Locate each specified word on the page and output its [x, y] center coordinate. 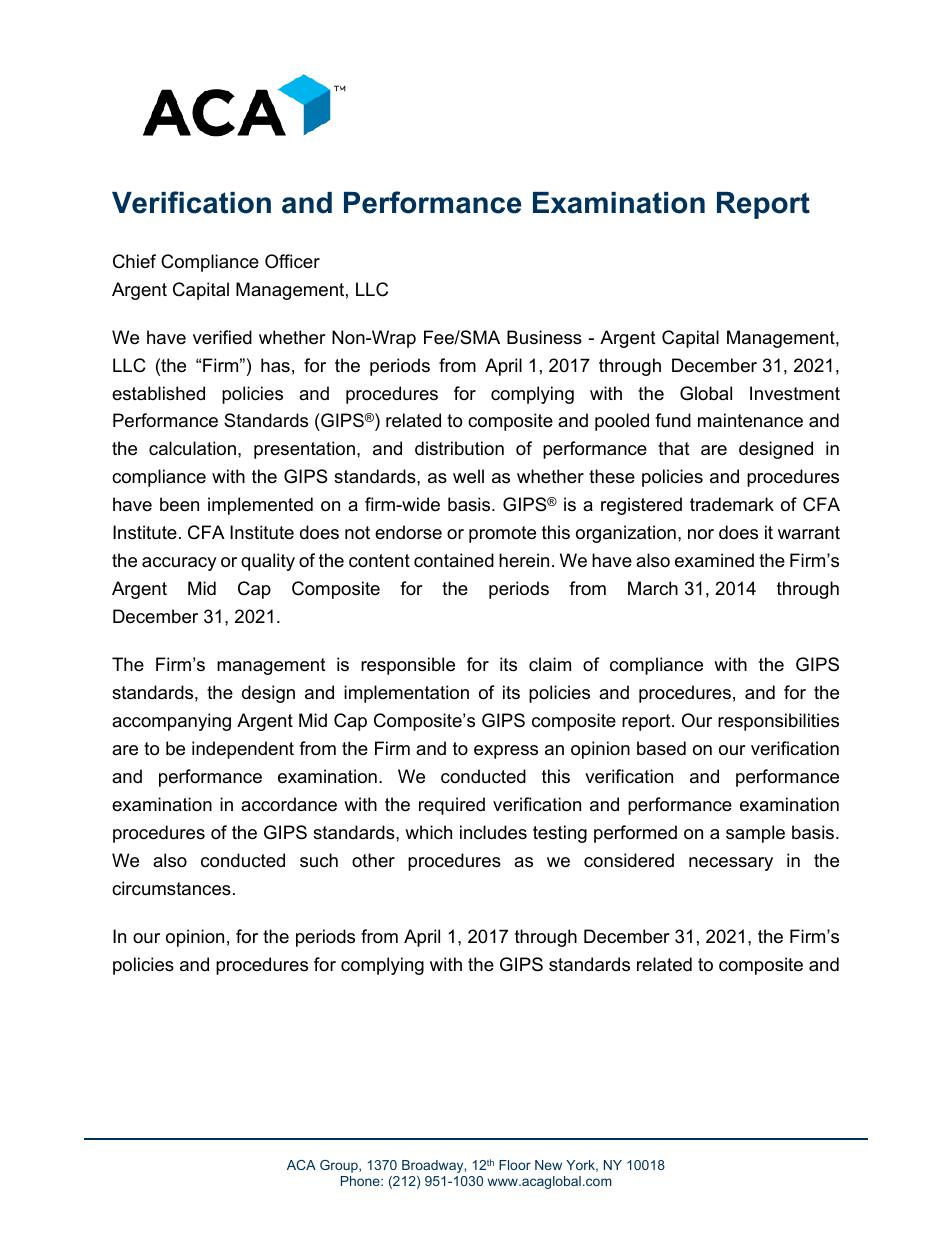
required [452, 806]
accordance [289, 804]
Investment [795, 393]
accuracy [179, 564]
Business [544, 337]
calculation [192, 448]
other [373, 860]
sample [755, 834]
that [674, 448]
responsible [408, 666]
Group [340, 1166]
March [653, 588]
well [468, 476]
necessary [731, 864]
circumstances [171, 888]
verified [222, 337]
